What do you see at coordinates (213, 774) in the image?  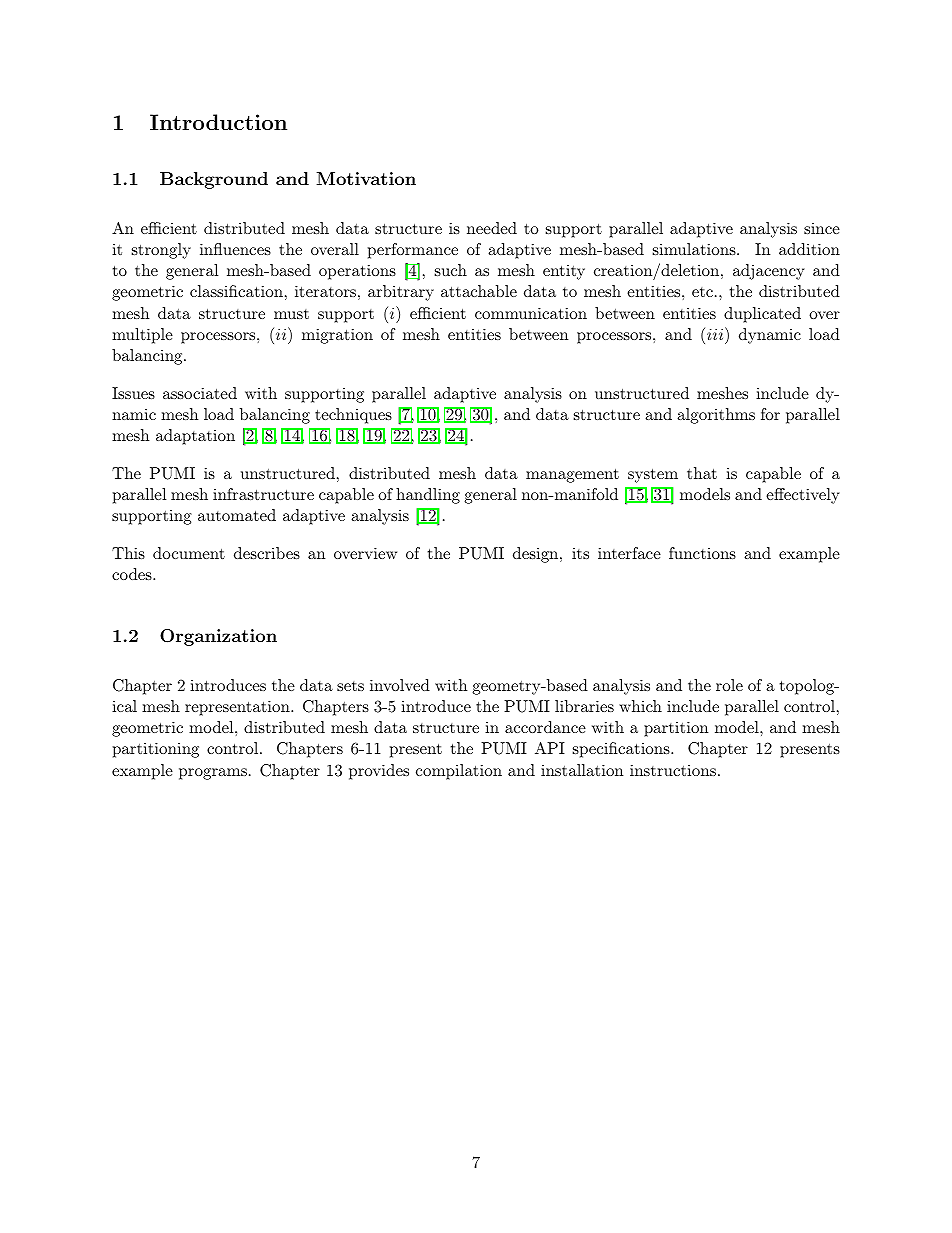 I see `programs` at bounding box center [213, 774].
